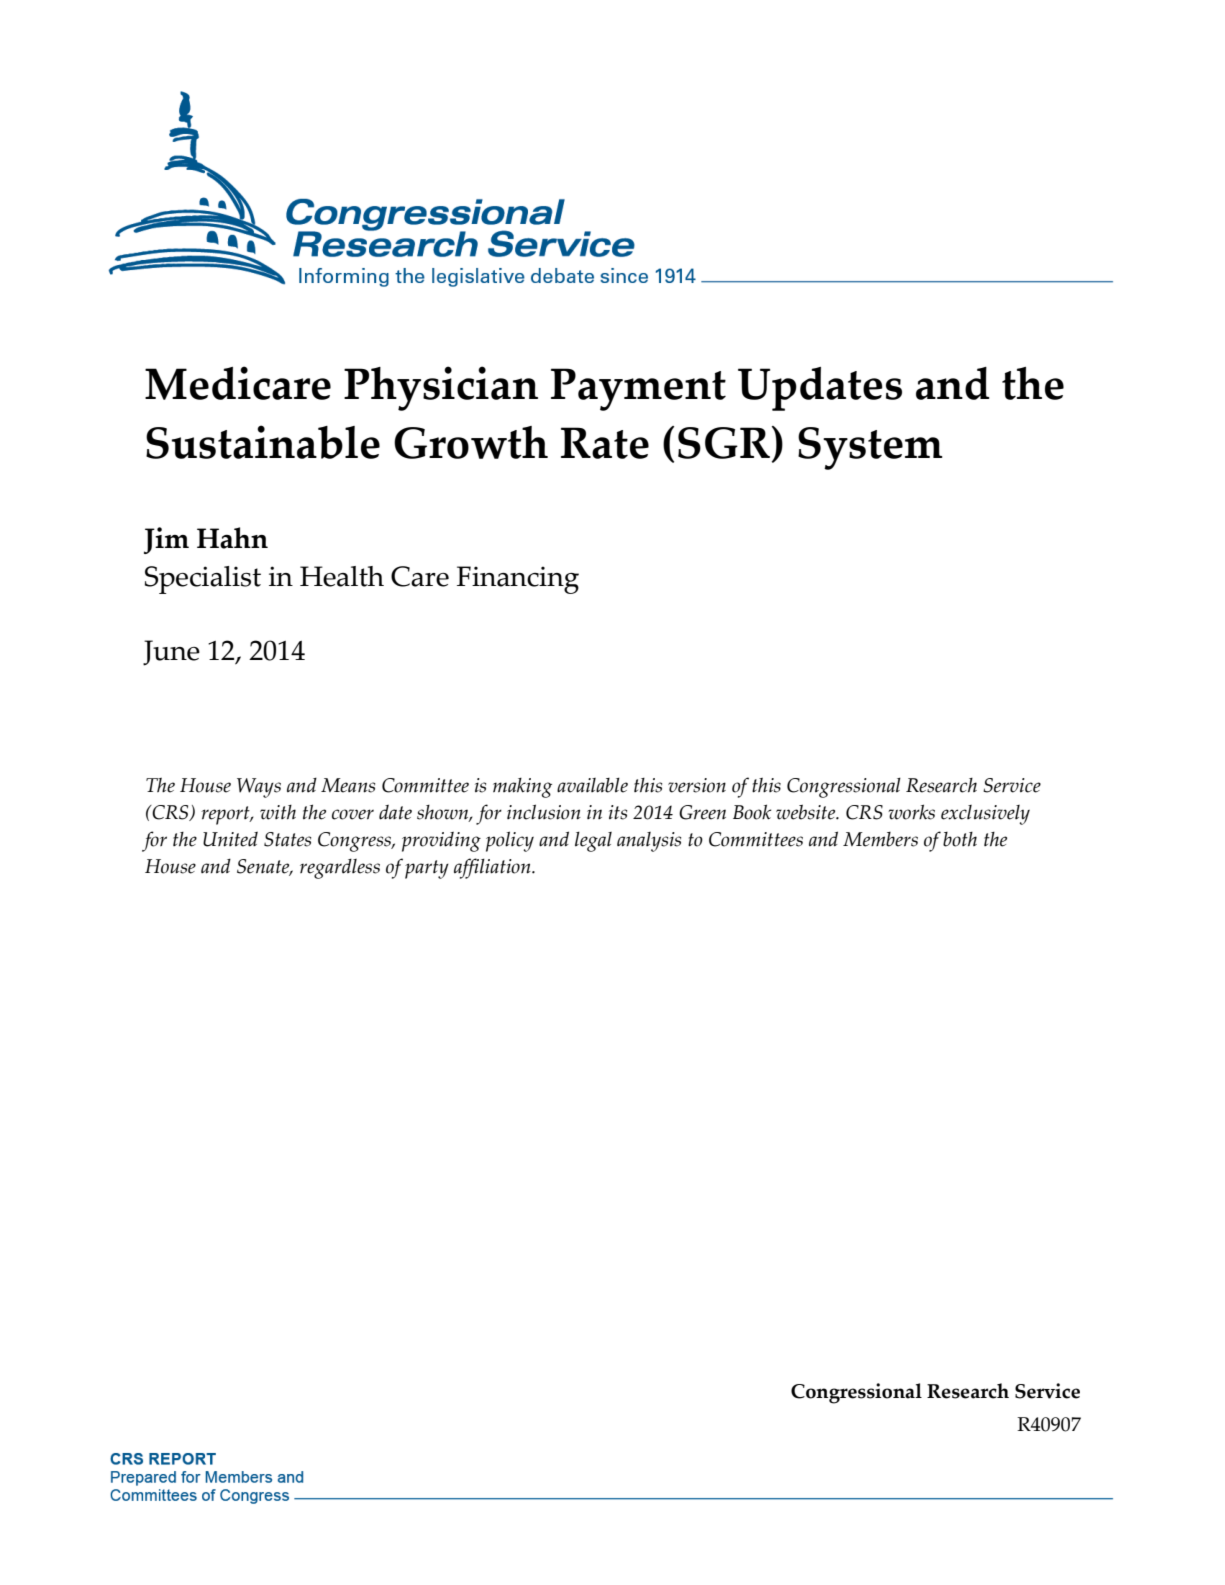 The width and height of the page is (1225, 1585). I want to click on Financing, so click(518, 580).
